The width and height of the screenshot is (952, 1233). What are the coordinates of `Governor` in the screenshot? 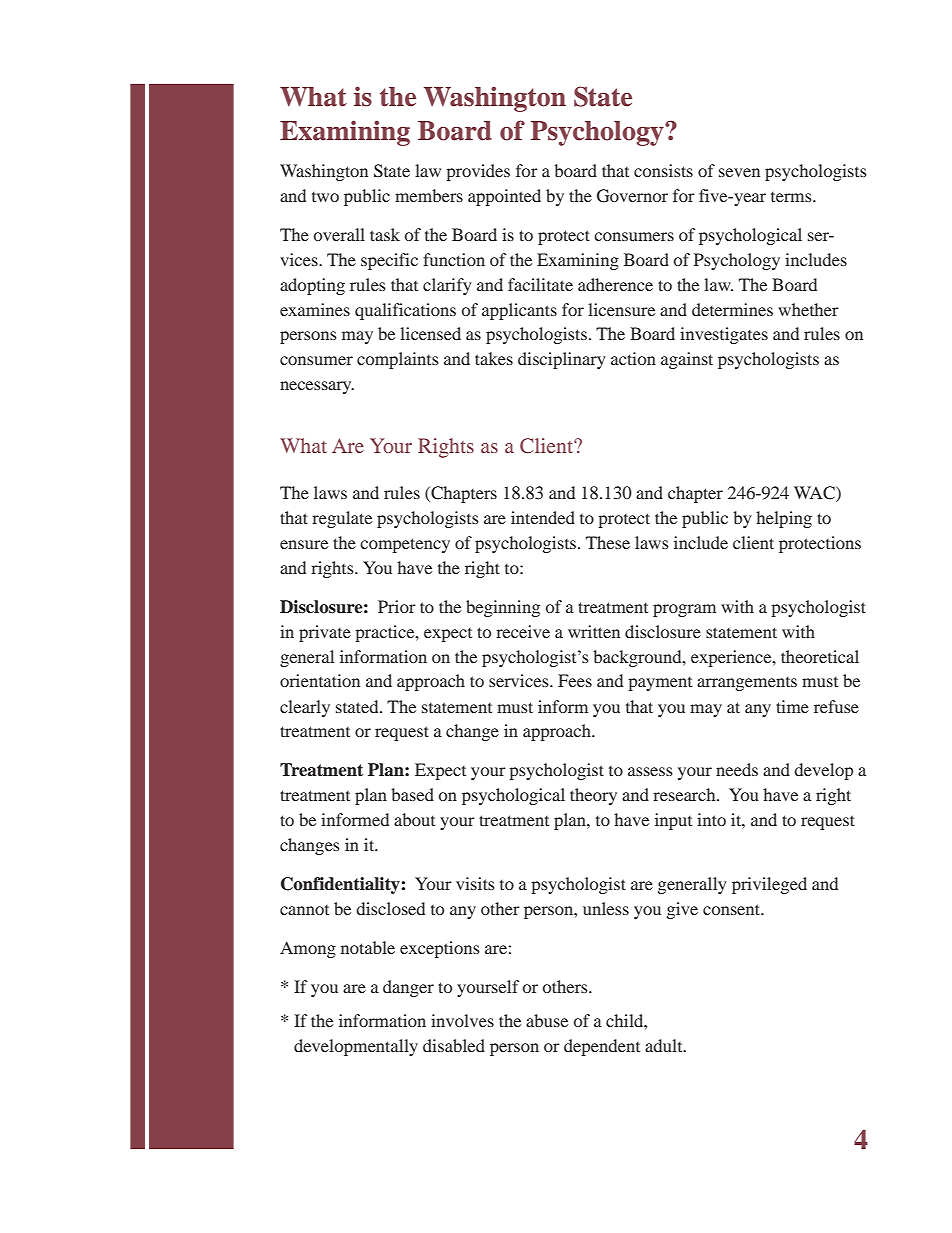 It's located at (632, 196).
